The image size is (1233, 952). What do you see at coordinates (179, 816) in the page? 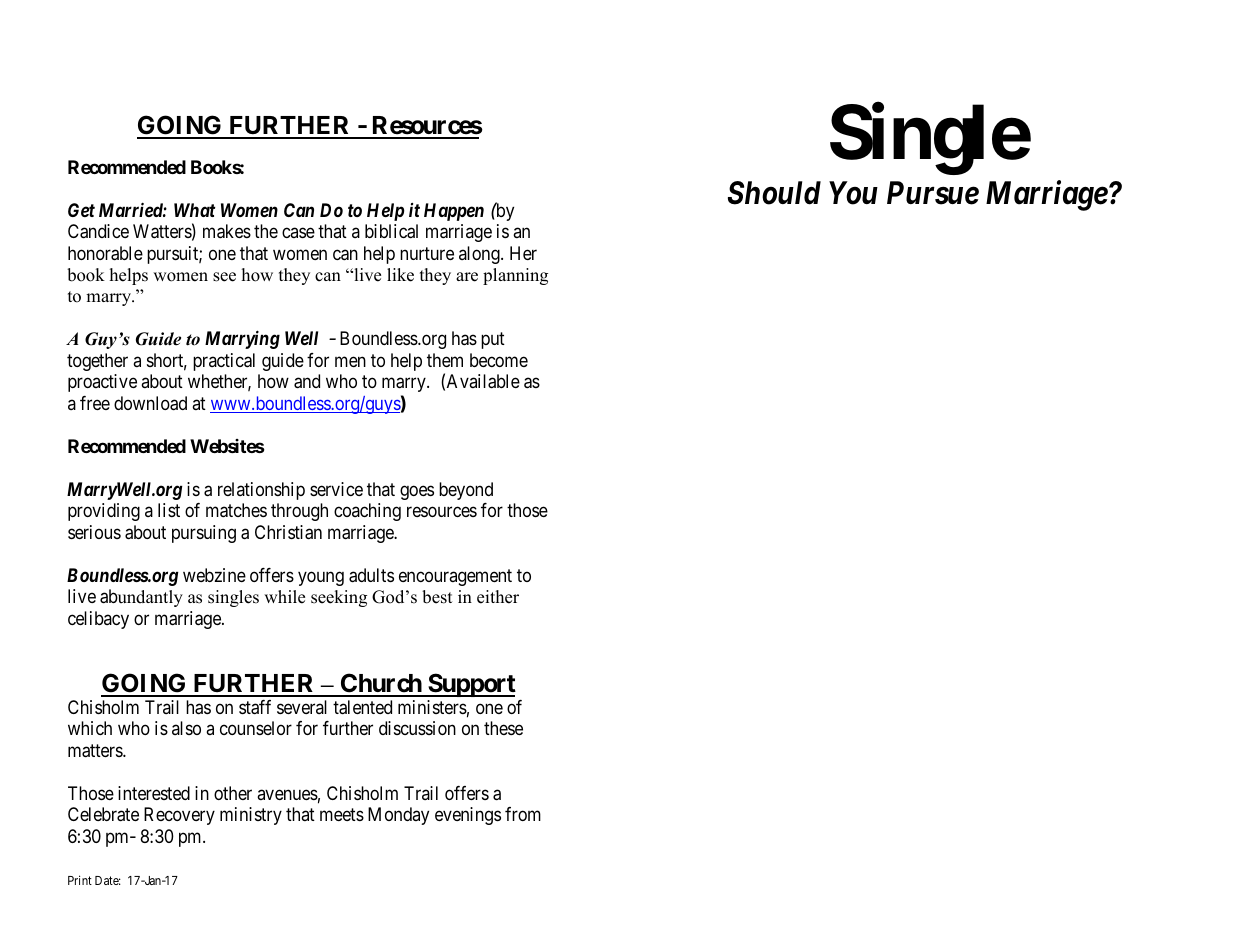
I see `Recovery` at bounding box center [179, 816].
